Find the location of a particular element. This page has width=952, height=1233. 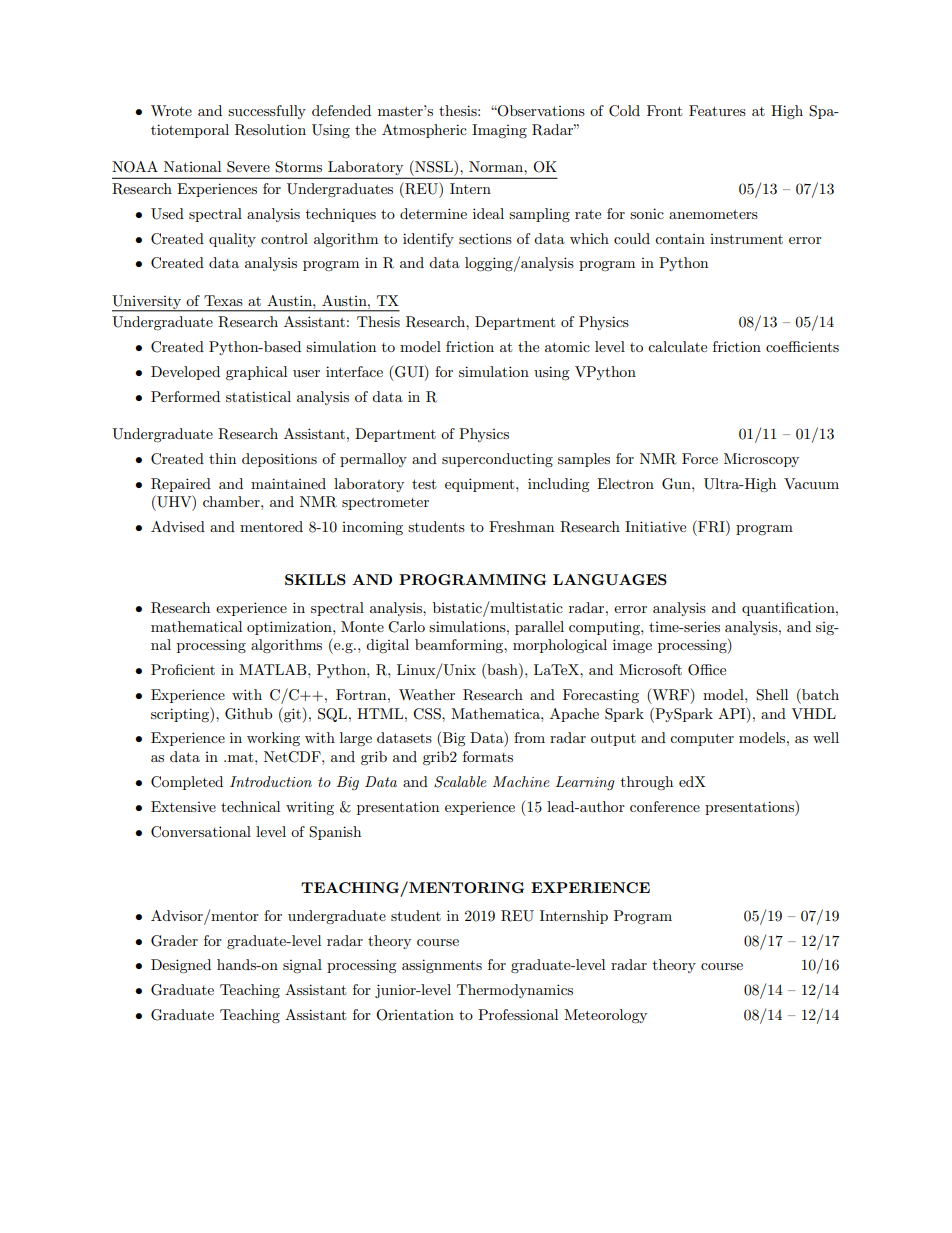

Imaging is located at coordinates (499, 131).
